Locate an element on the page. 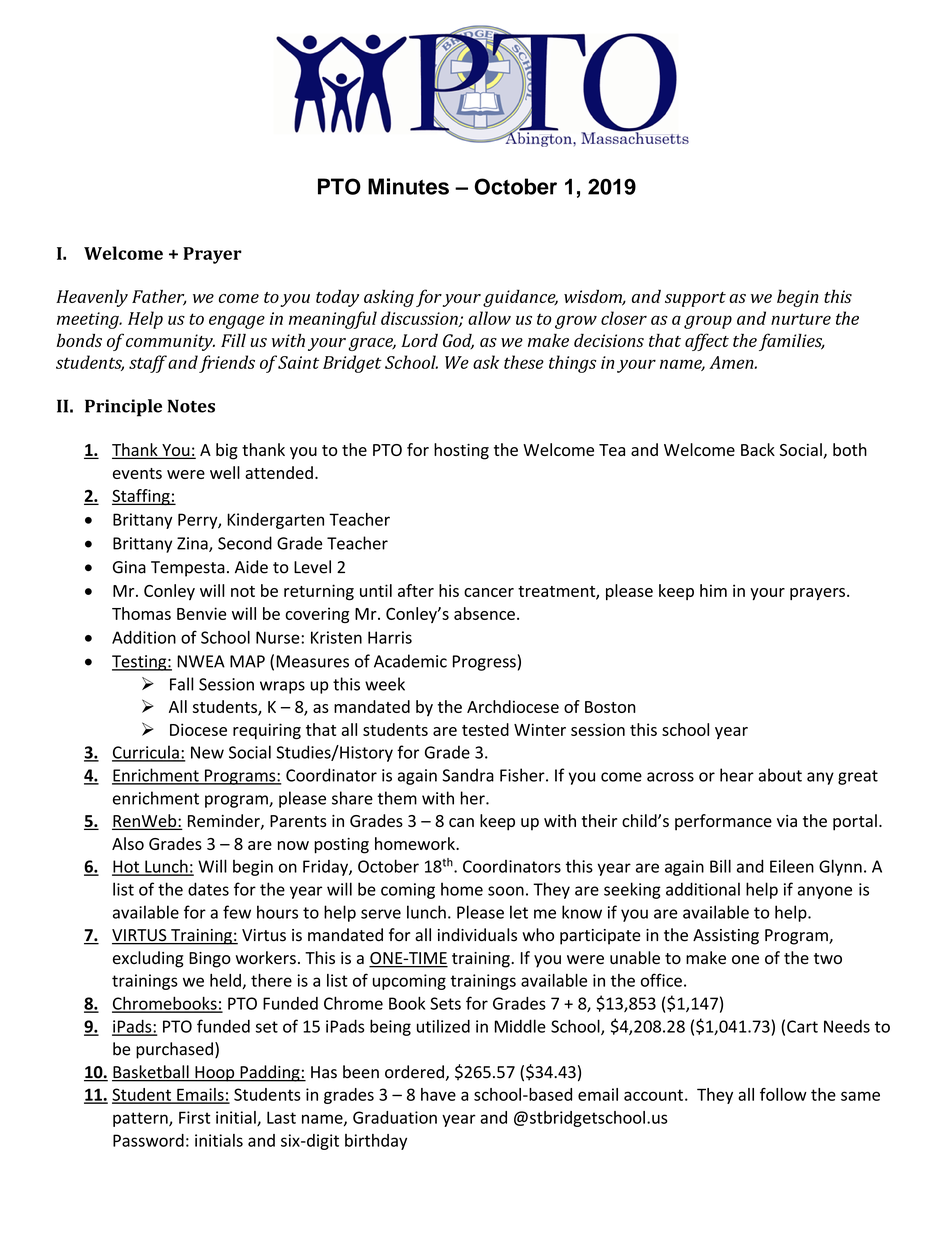 Image resolution: width=952 pixels, height=1233 pixels. Fall is located at coordinates (181, 684).
